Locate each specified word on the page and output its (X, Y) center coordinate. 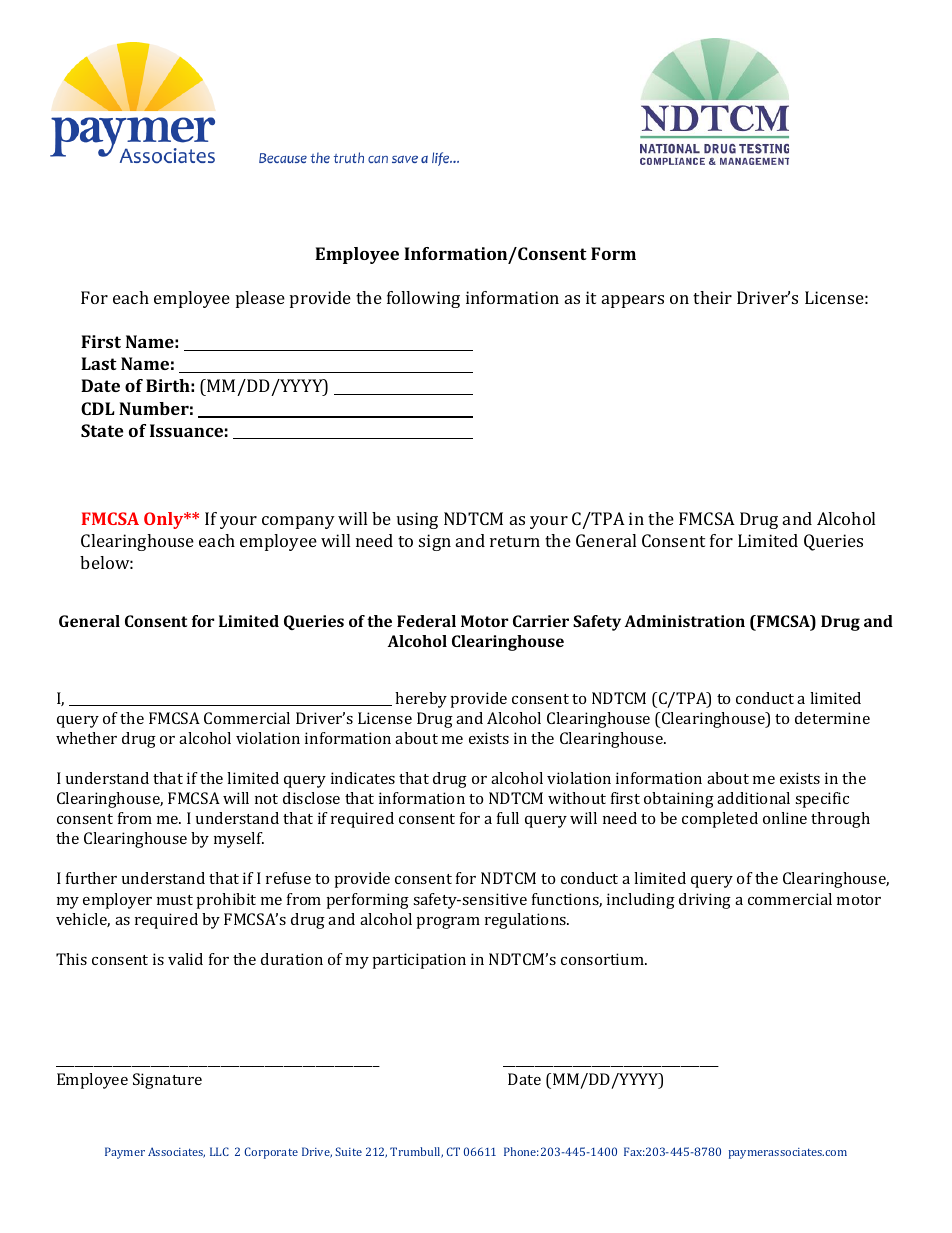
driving (705, 901)
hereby (421, 700)
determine (832, 718)
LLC (219, 1151)
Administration (685, 621)
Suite (348, 1151)
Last (99, 363)
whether (86, 738)
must (175, 900)
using (417, 520)
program (448, 923)
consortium (603, 959)
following (423, 299)
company (298, 522)
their (712, 297)
